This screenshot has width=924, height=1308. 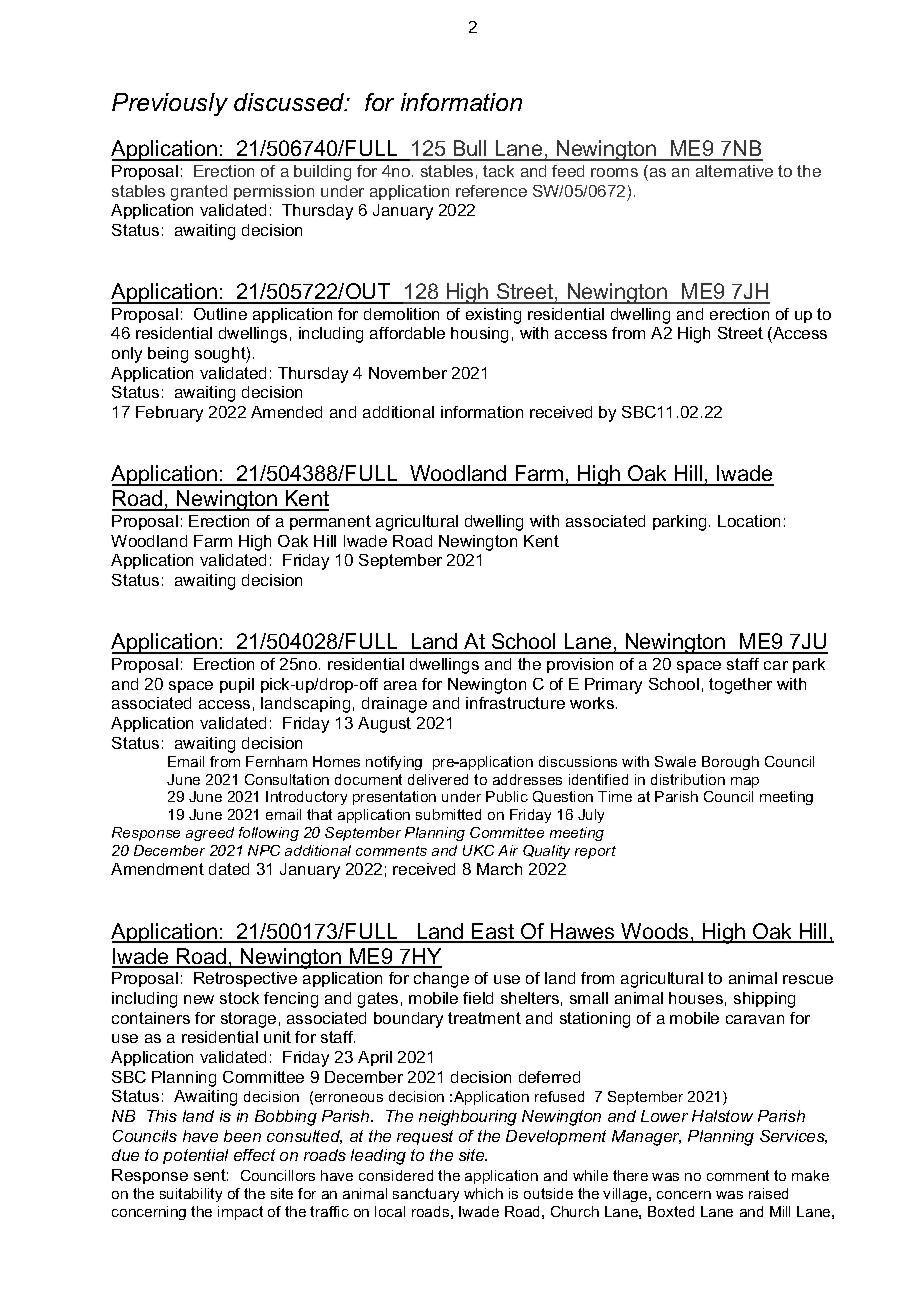 What do you see at coordinates (768, 1193) in the screenshot?
I see `raised` at bounding box center [768, 1193].
